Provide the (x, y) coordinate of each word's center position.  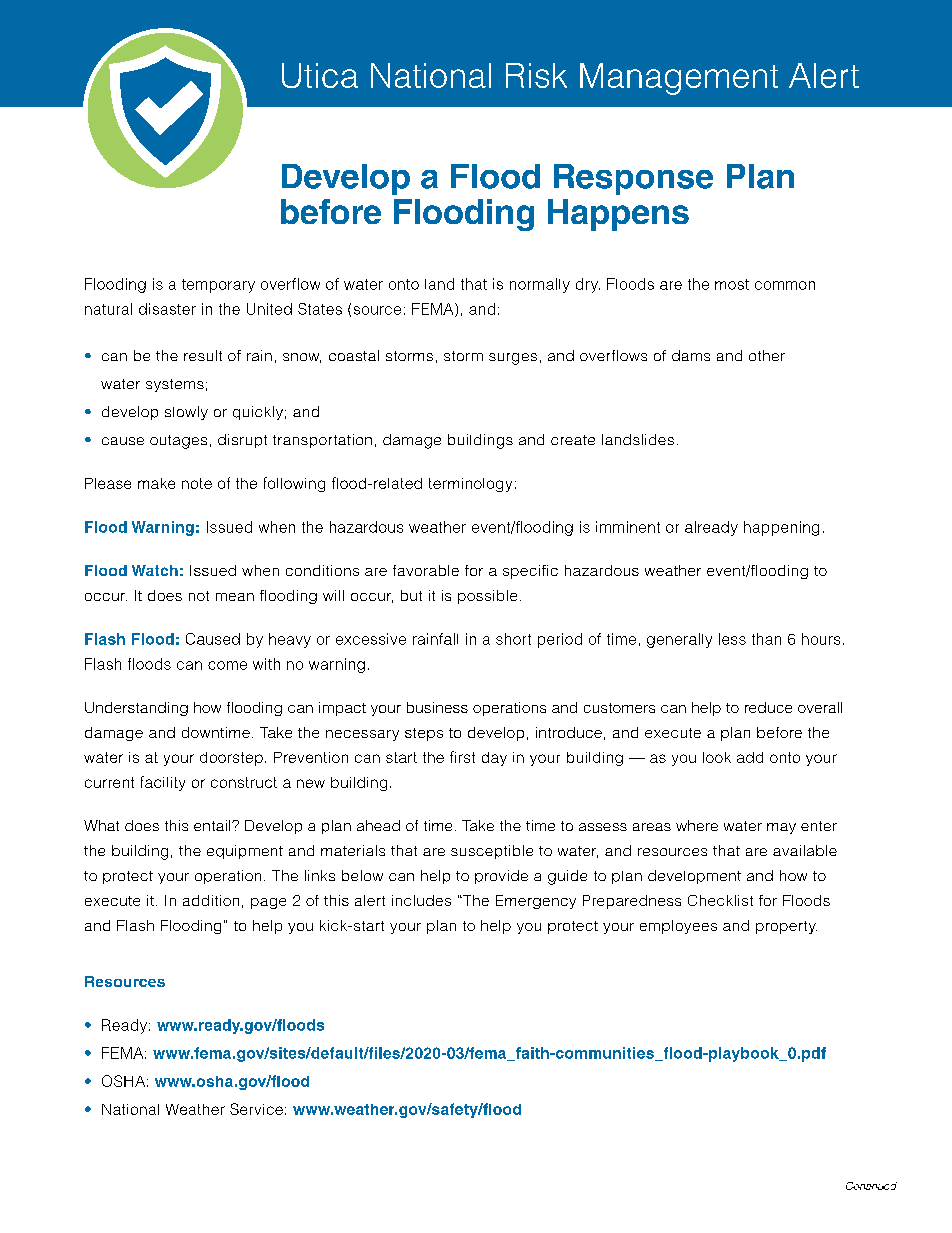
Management (679, 79)
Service (256, 1109)
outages (178, 442)
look (717, 757)
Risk (536, 75)
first (462, 757)
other (767, 355)
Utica (320, 75)
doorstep (231, 759)
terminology (470, 485)
